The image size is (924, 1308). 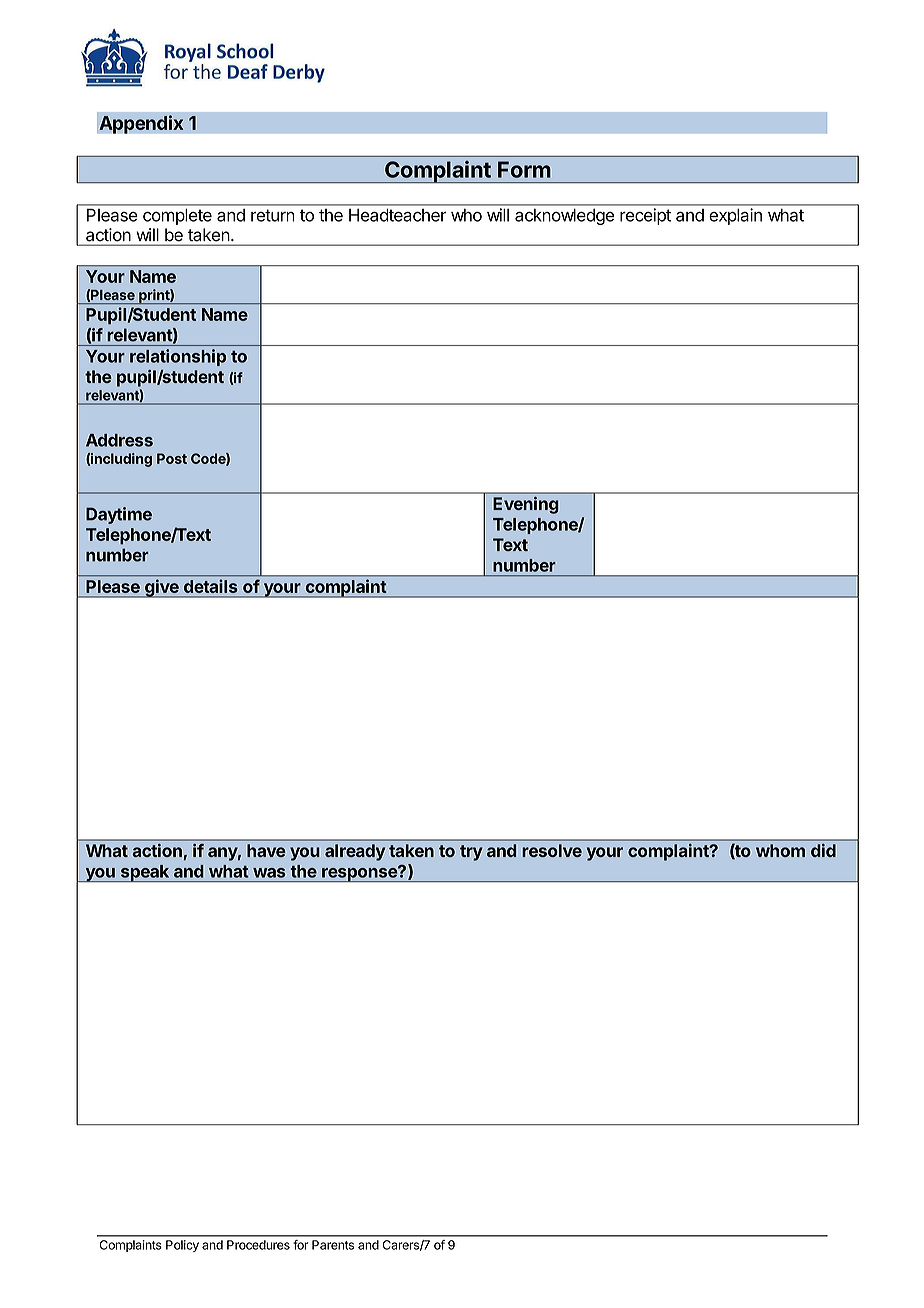 What do you see at coordinates (524, 169) in the page?
I see `Form` at bounding box center [524, 169].
